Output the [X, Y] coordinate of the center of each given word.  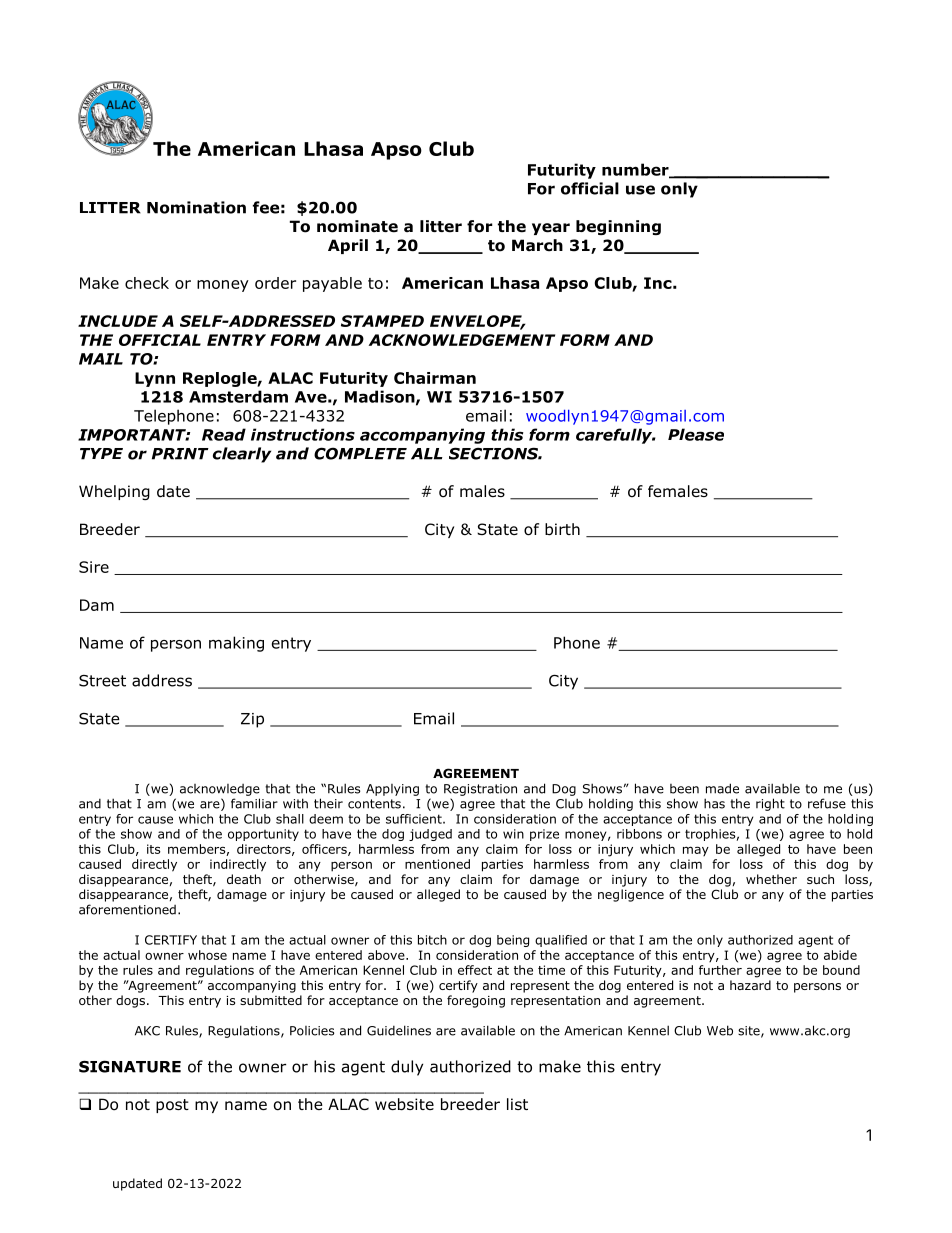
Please [696, 434]
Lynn [155, 379]
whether [771, 879]
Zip [252, 720]
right [770, 804]
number [636, 170]
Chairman [435, 378]
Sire [94, 567]
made [722, 788]
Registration [480, 790]
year [551, 229]
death [244, 879]
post [172, 1106]
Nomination [196, 207]
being [513, 941]
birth [562, 529]
